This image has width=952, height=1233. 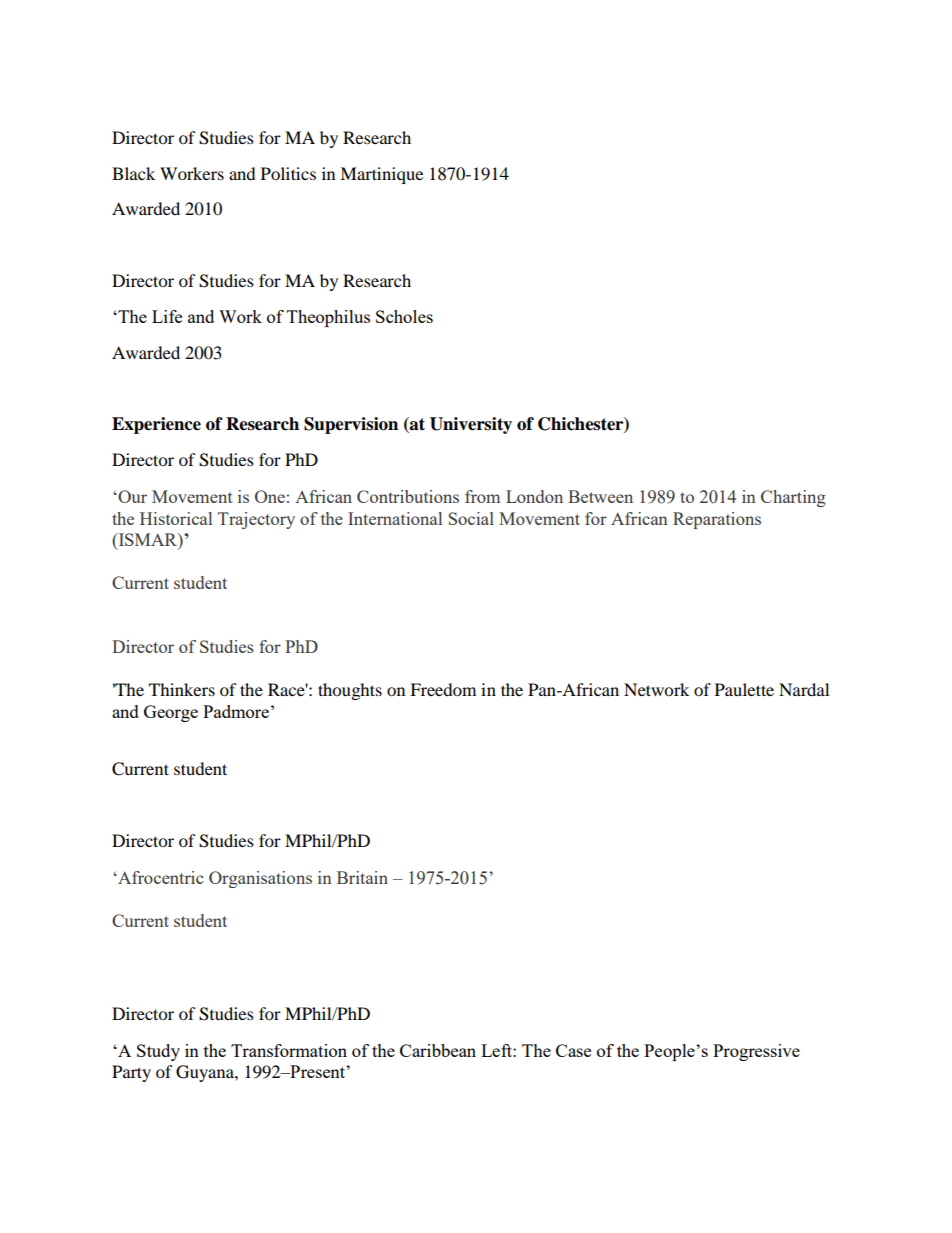 What do you see at coordinates (404, 316) in the image?
I see `Scholes` at bounding box center [404, 316].
